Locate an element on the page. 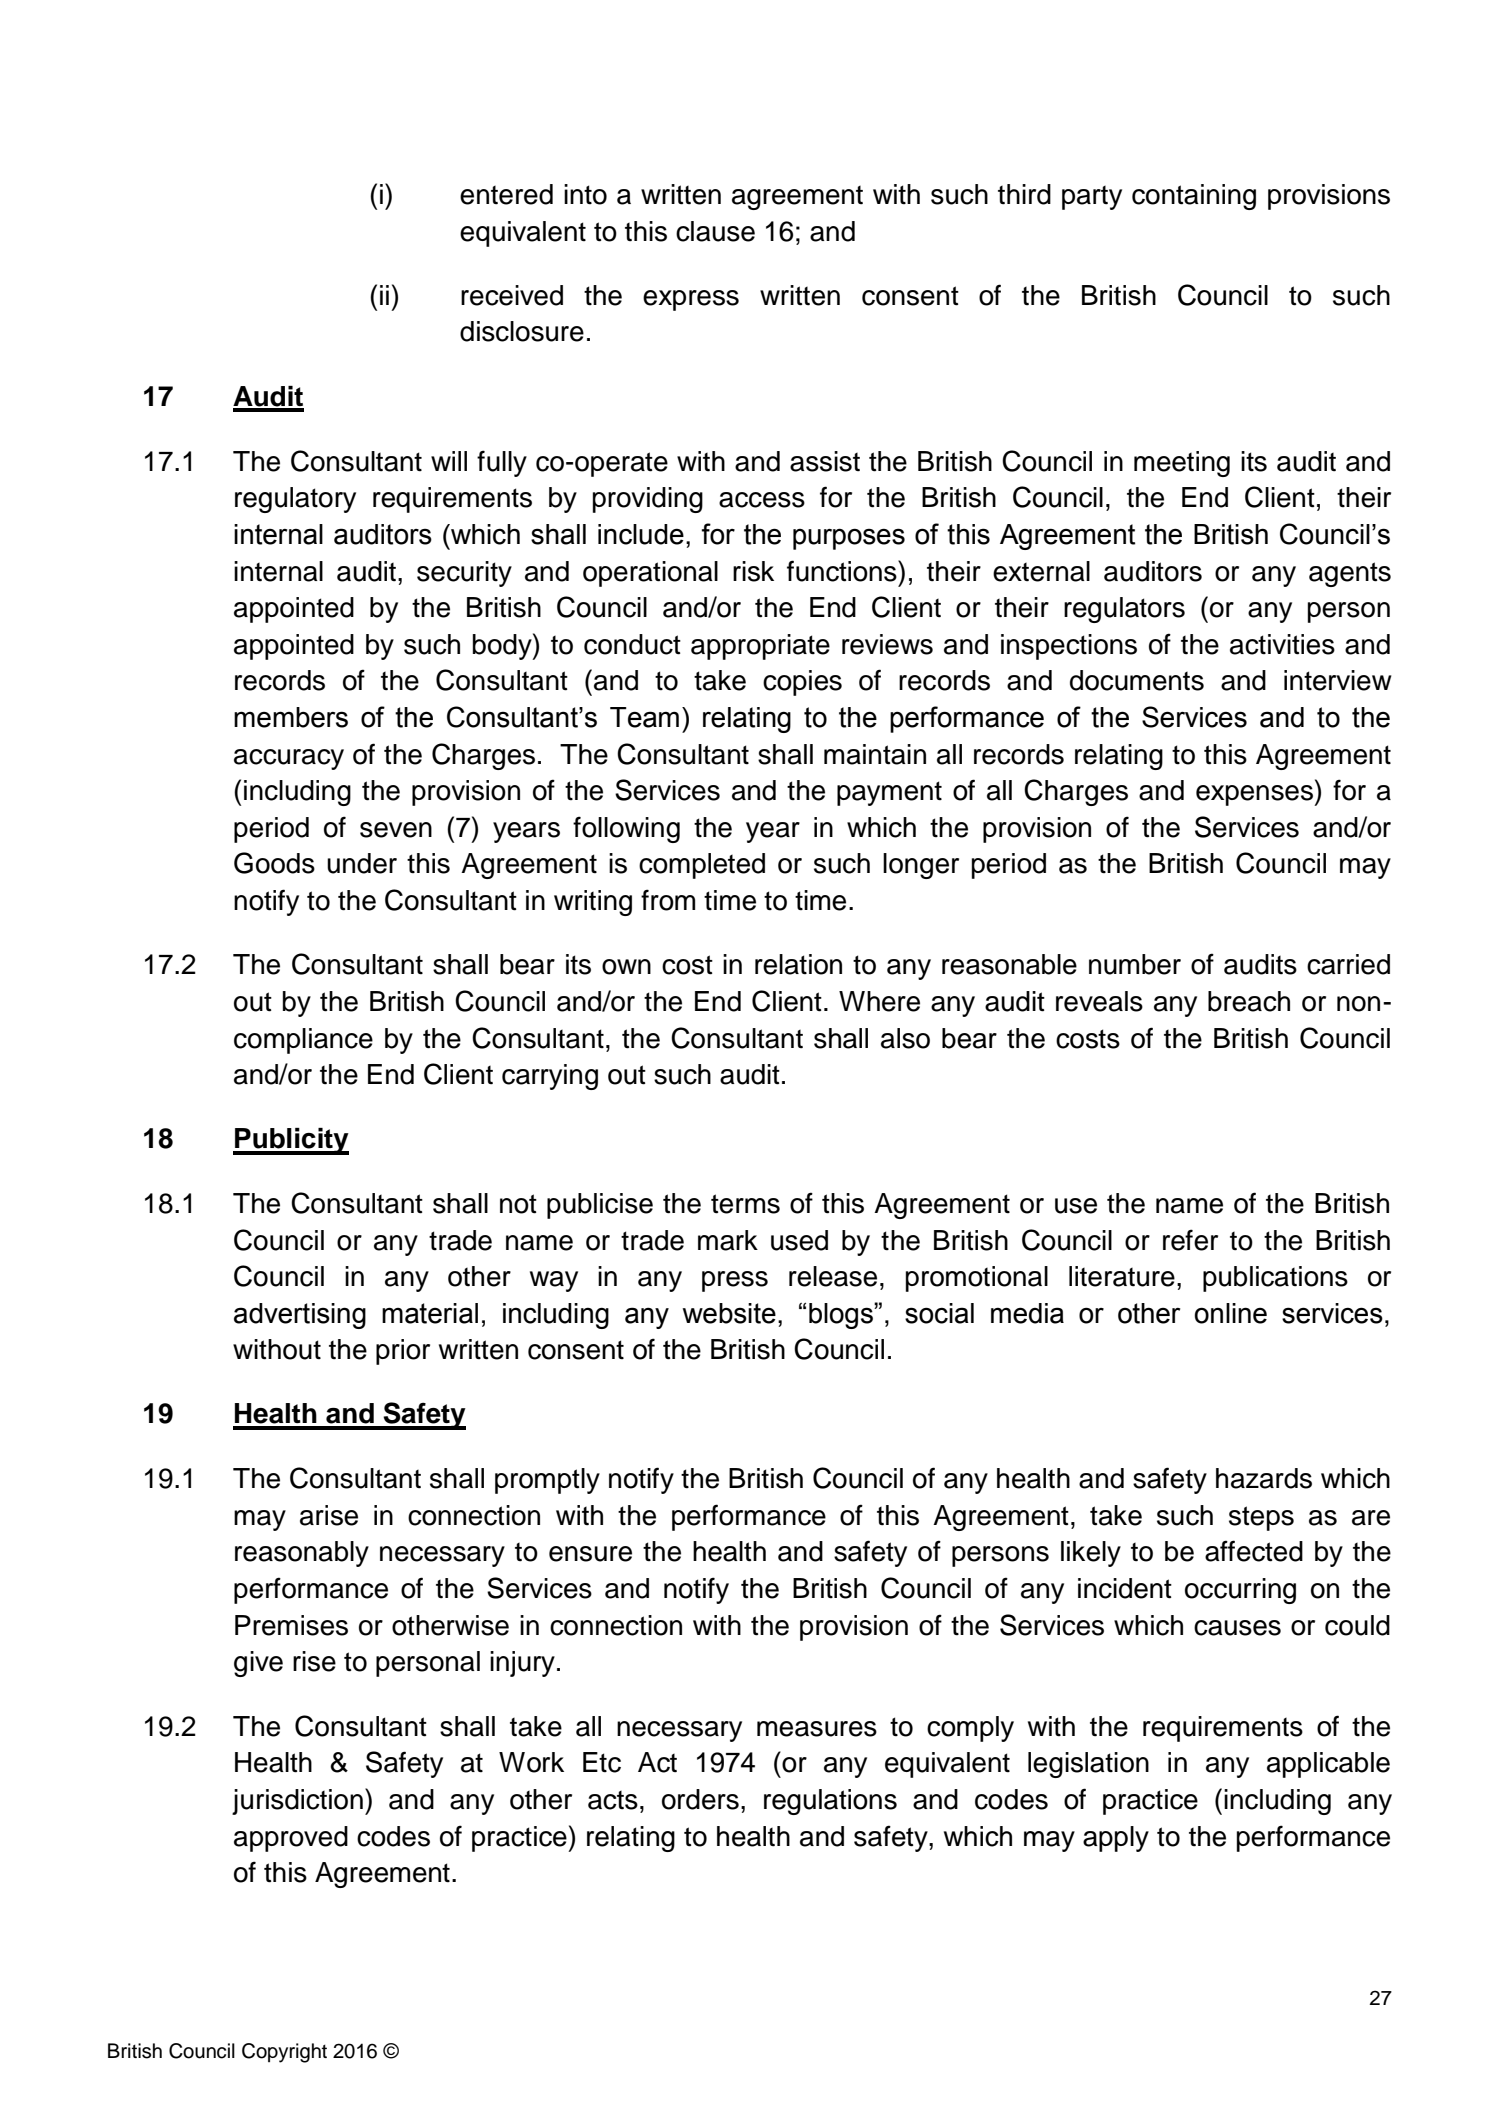  Publicity is located at coordinates (291, 1141).
